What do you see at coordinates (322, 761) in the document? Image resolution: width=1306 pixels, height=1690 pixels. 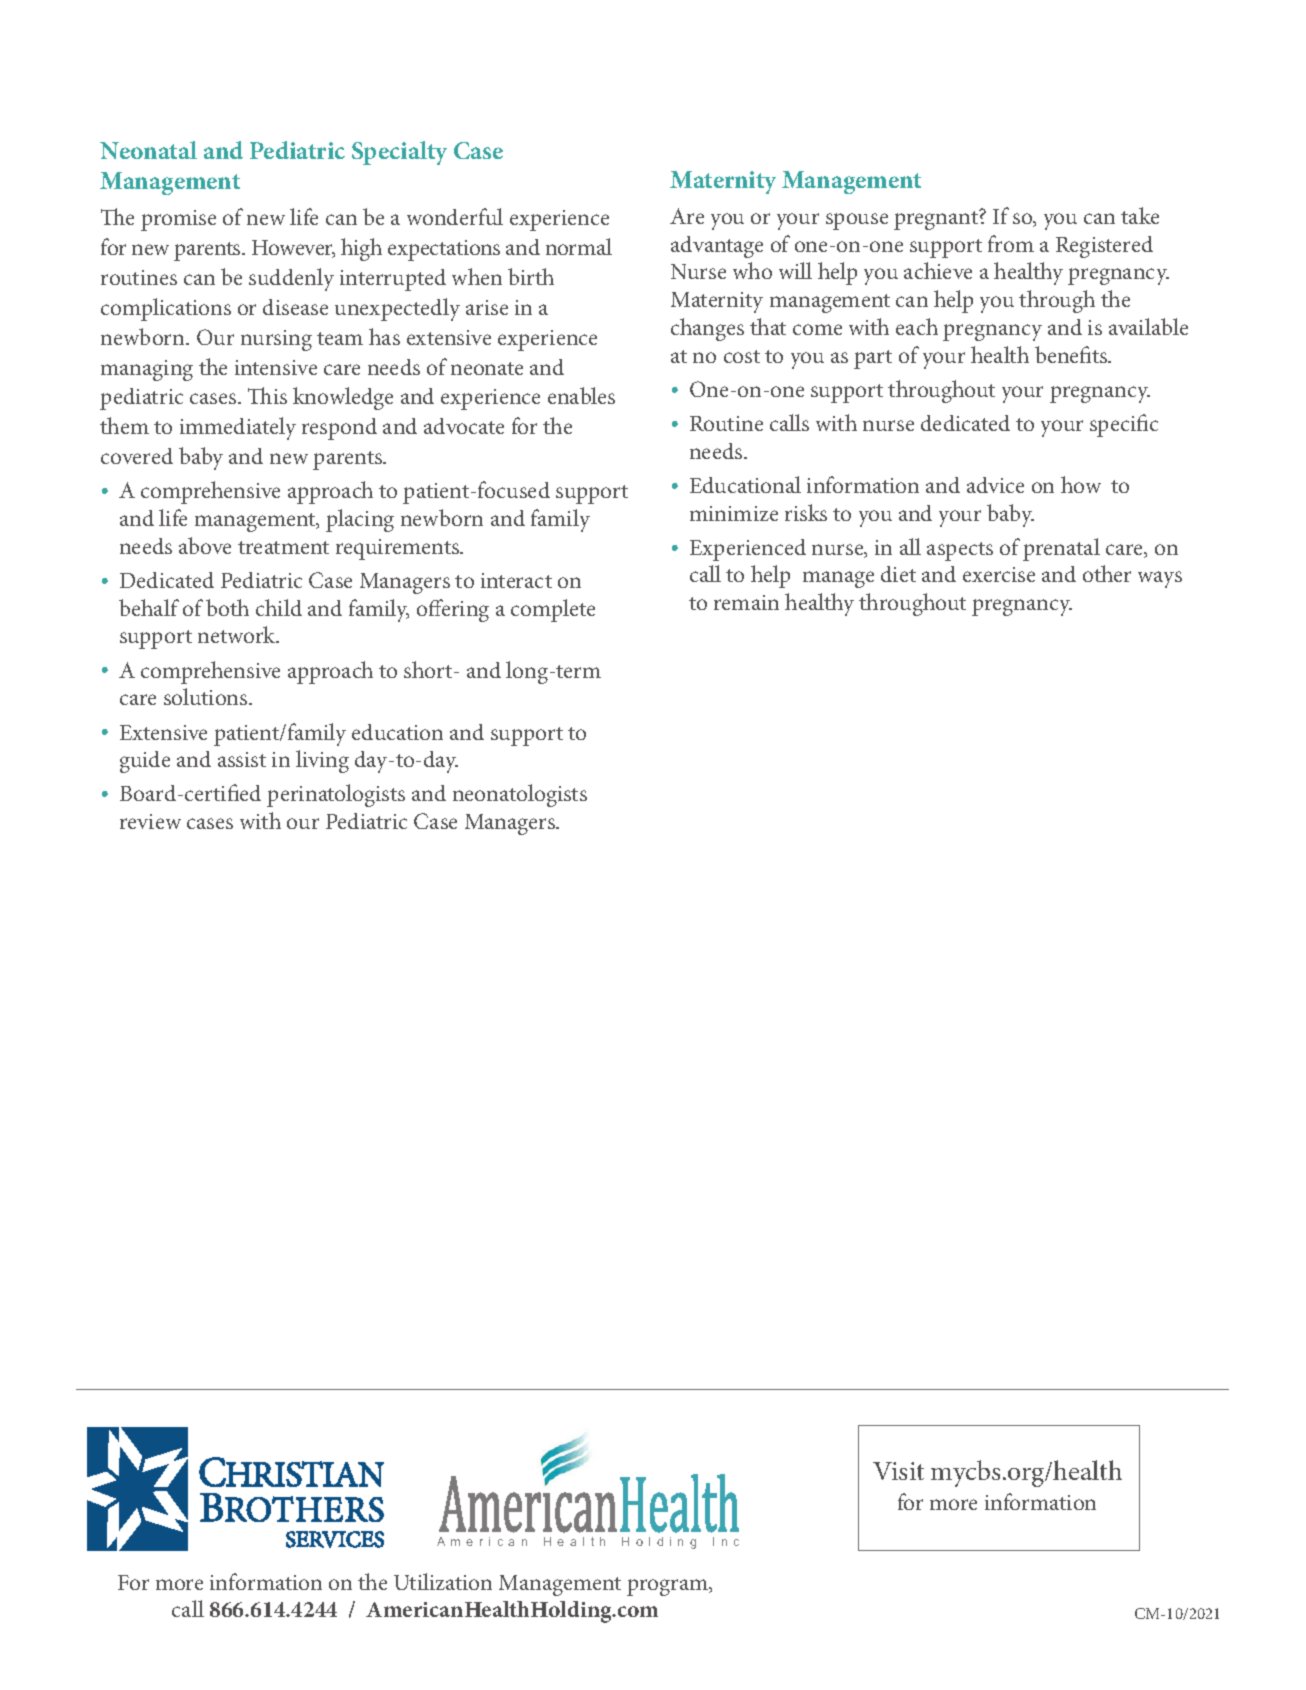 I see `living` at bounding box center [322, 761].
